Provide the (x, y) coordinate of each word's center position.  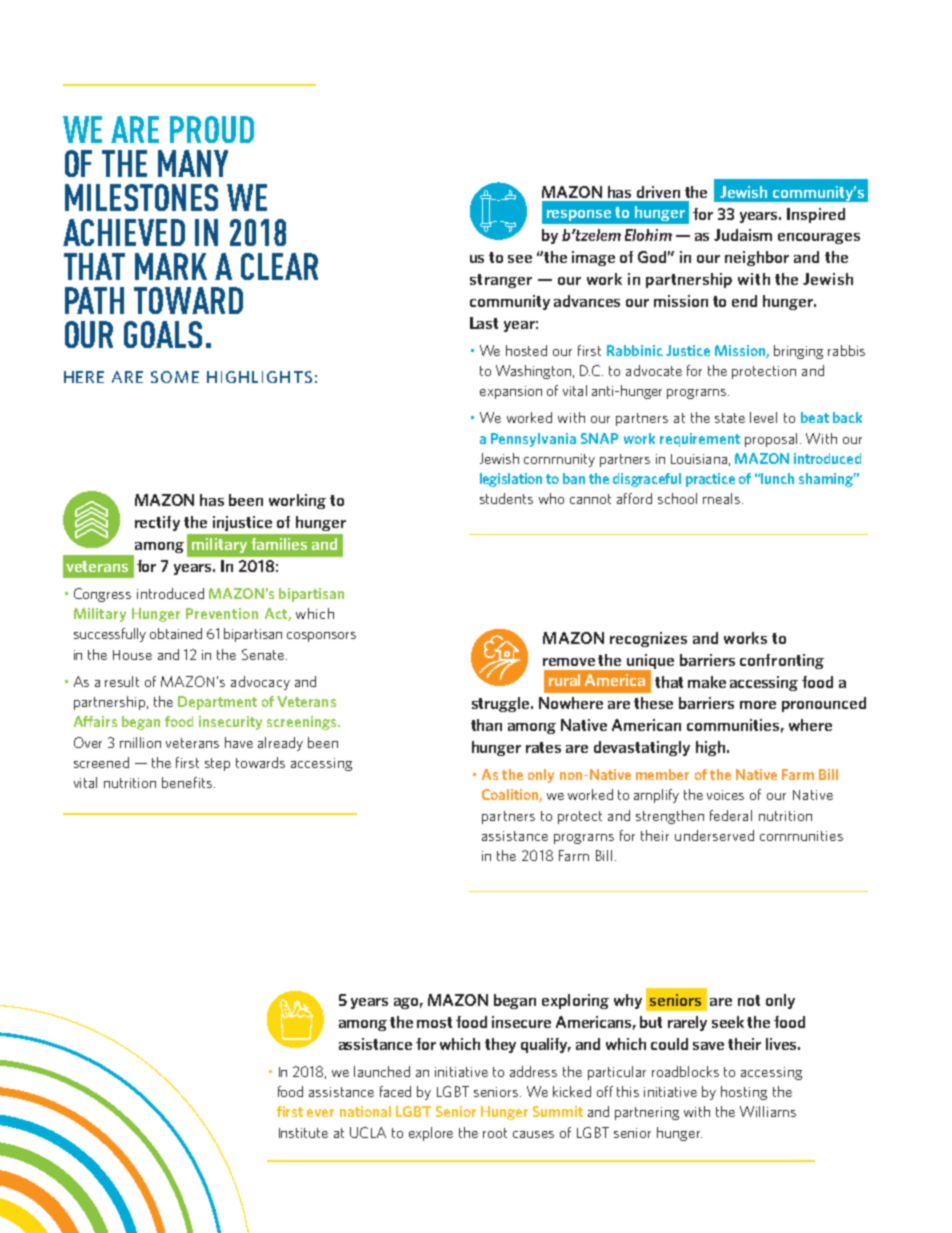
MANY (193, 163)
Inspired (816, 215)
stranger (501, 281)
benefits (187, 782)
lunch (777, 478)
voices (725, 795)
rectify (157, 523)
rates (543, 747)
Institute (303, 1133)
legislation (511, 480)
